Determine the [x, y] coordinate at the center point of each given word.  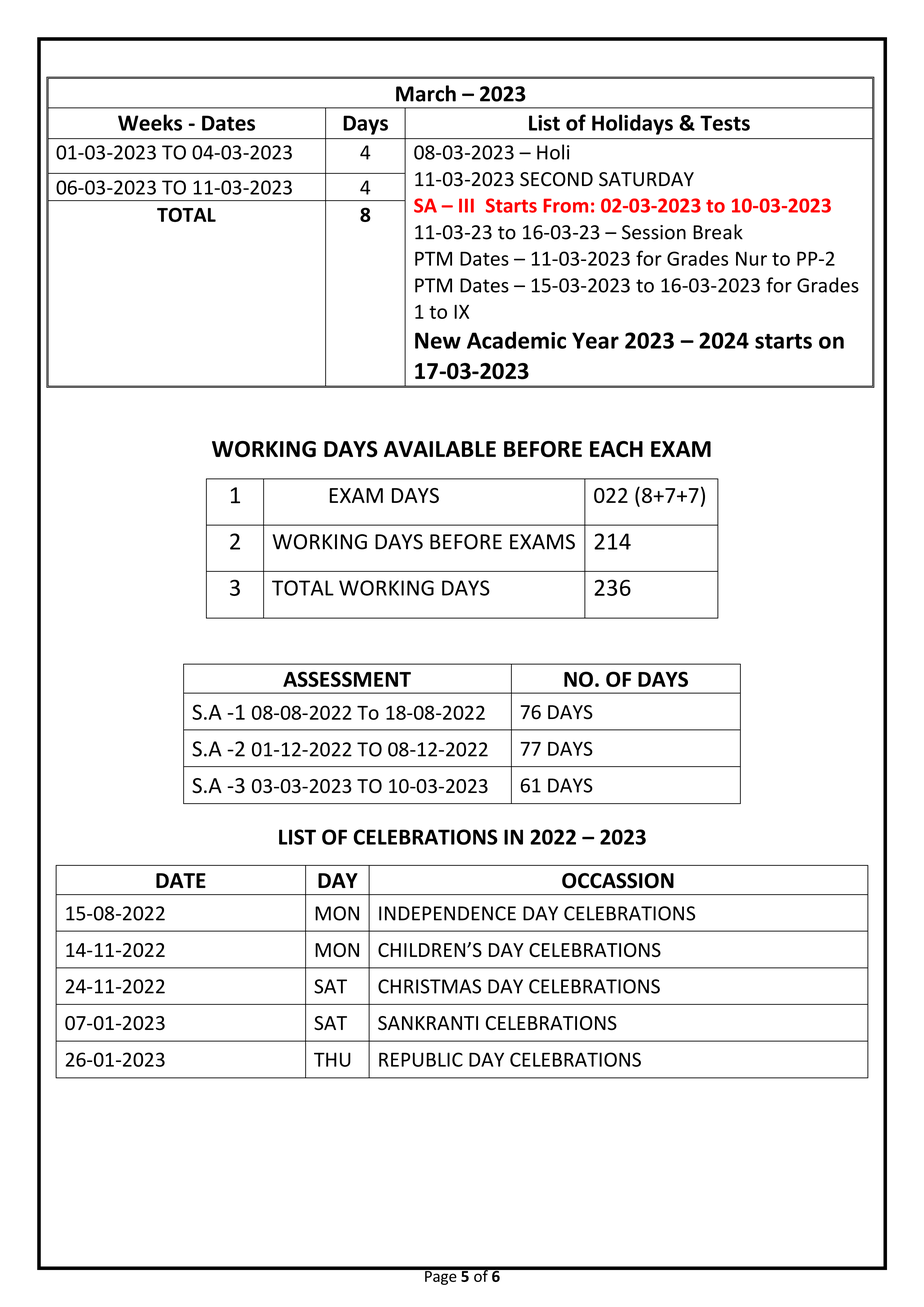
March [426, 93]
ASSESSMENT [347, 679]
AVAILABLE [440, 449]
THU [332, 1059]
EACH [616, 449]
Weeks [150, 122]
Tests [725, 123]
